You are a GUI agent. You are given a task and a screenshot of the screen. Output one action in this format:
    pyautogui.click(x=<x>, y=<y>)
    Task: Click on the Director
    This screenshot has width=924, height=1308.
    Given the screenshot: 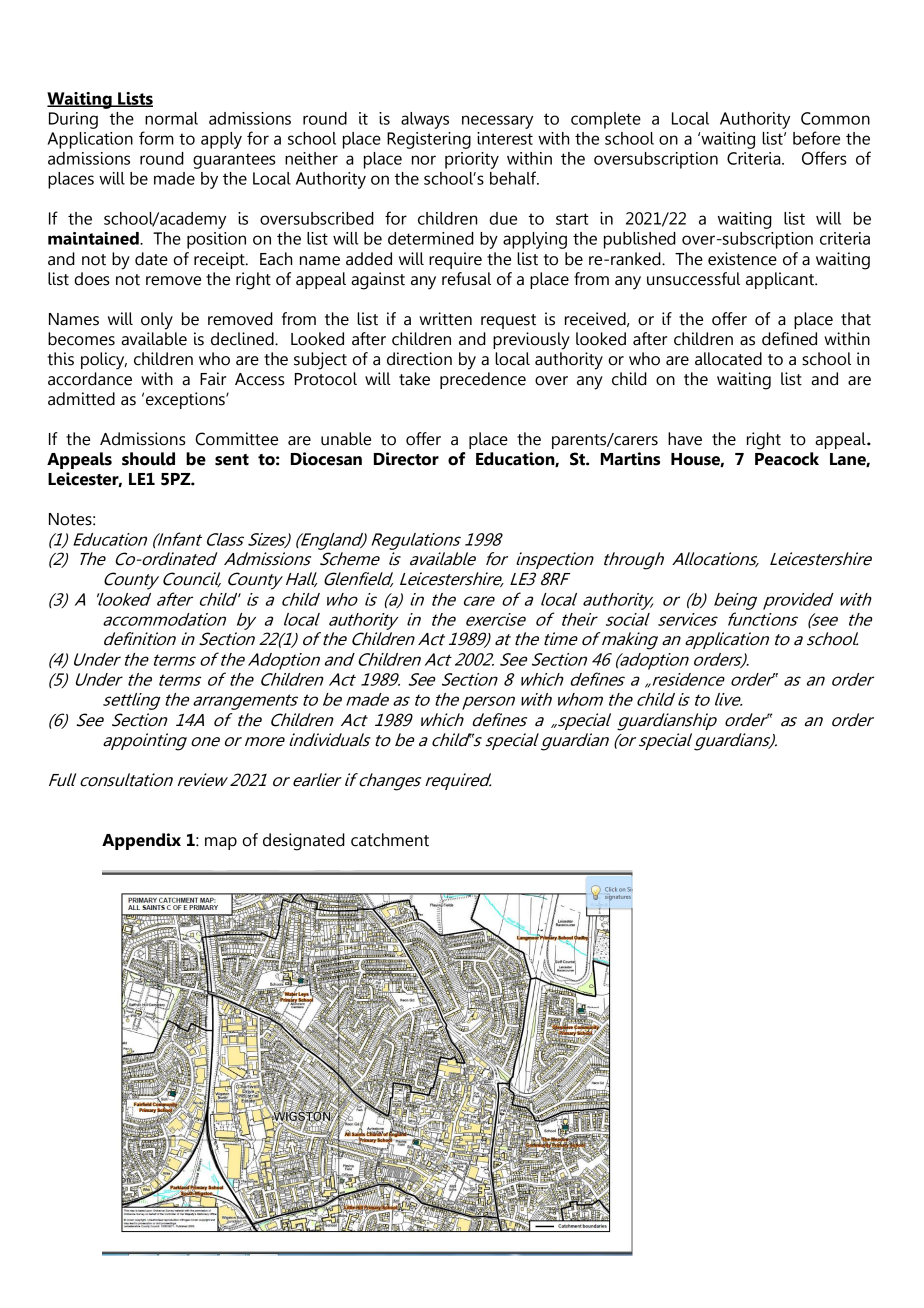 What is the action you would take?
    pyautogui.click(x=406, y=459)
